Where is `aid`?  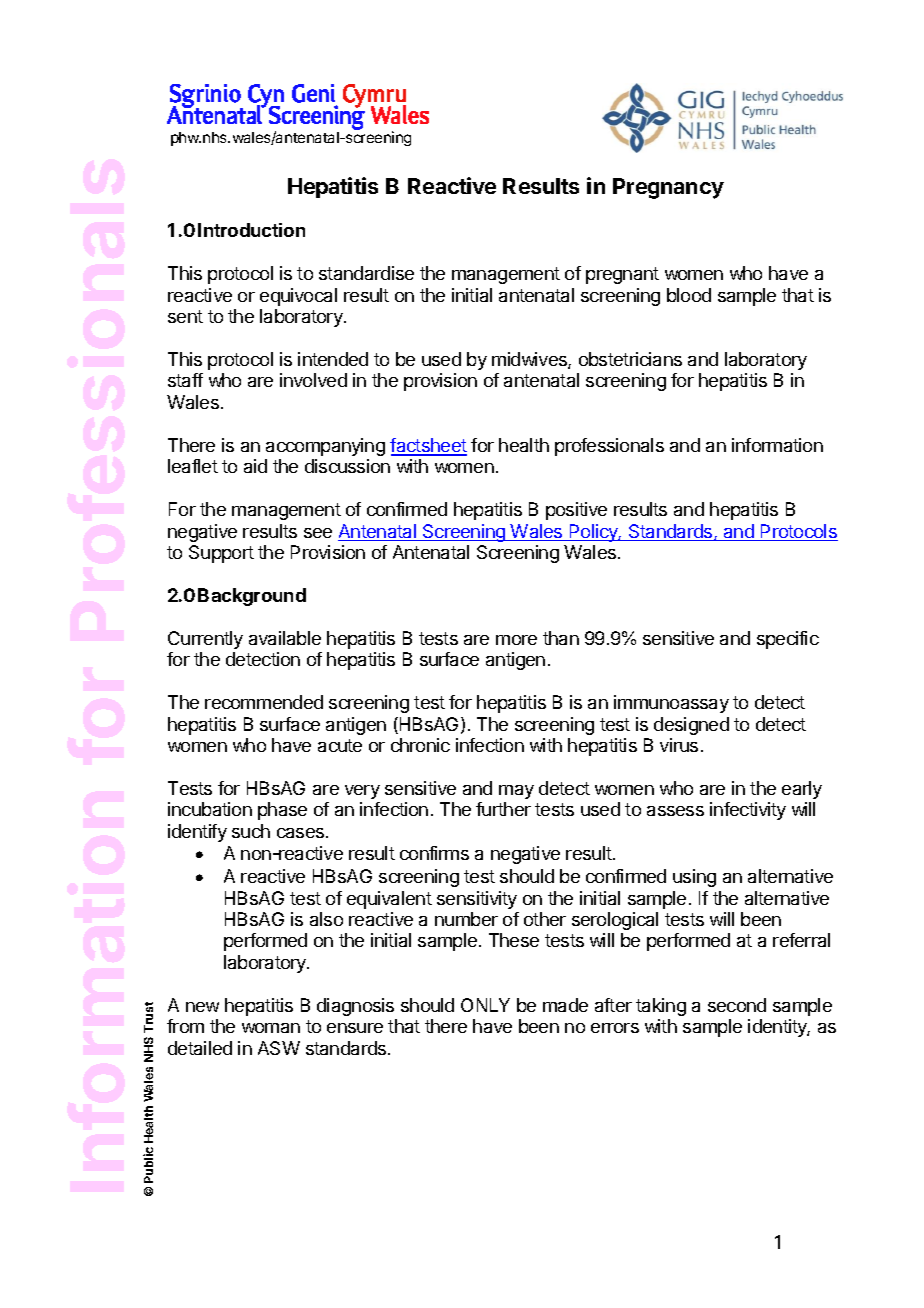 aid is located at coordinates (255, 466).
